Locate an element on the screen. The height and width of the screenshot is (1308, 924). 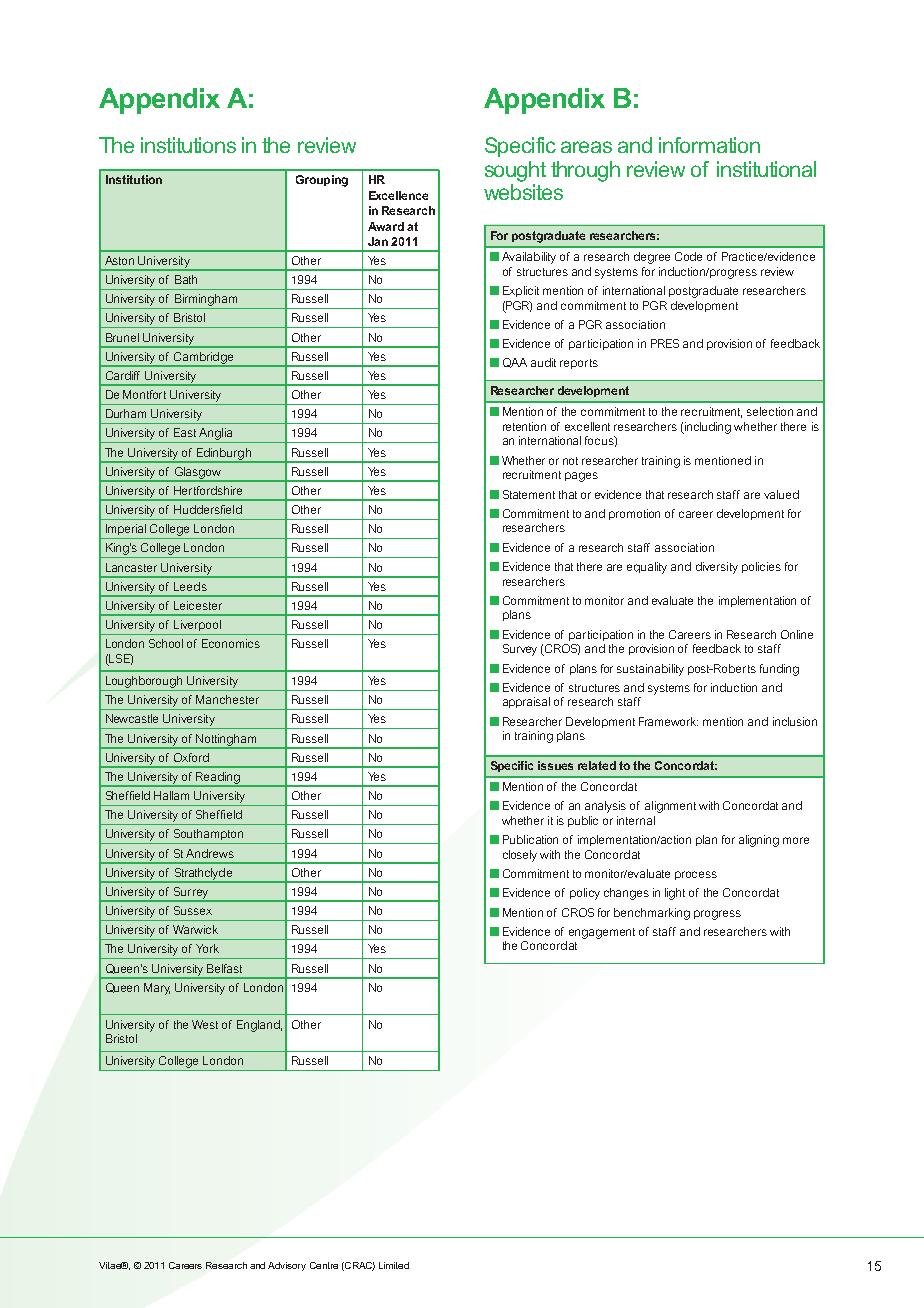
Framework is located at coordinates (668, 721).
